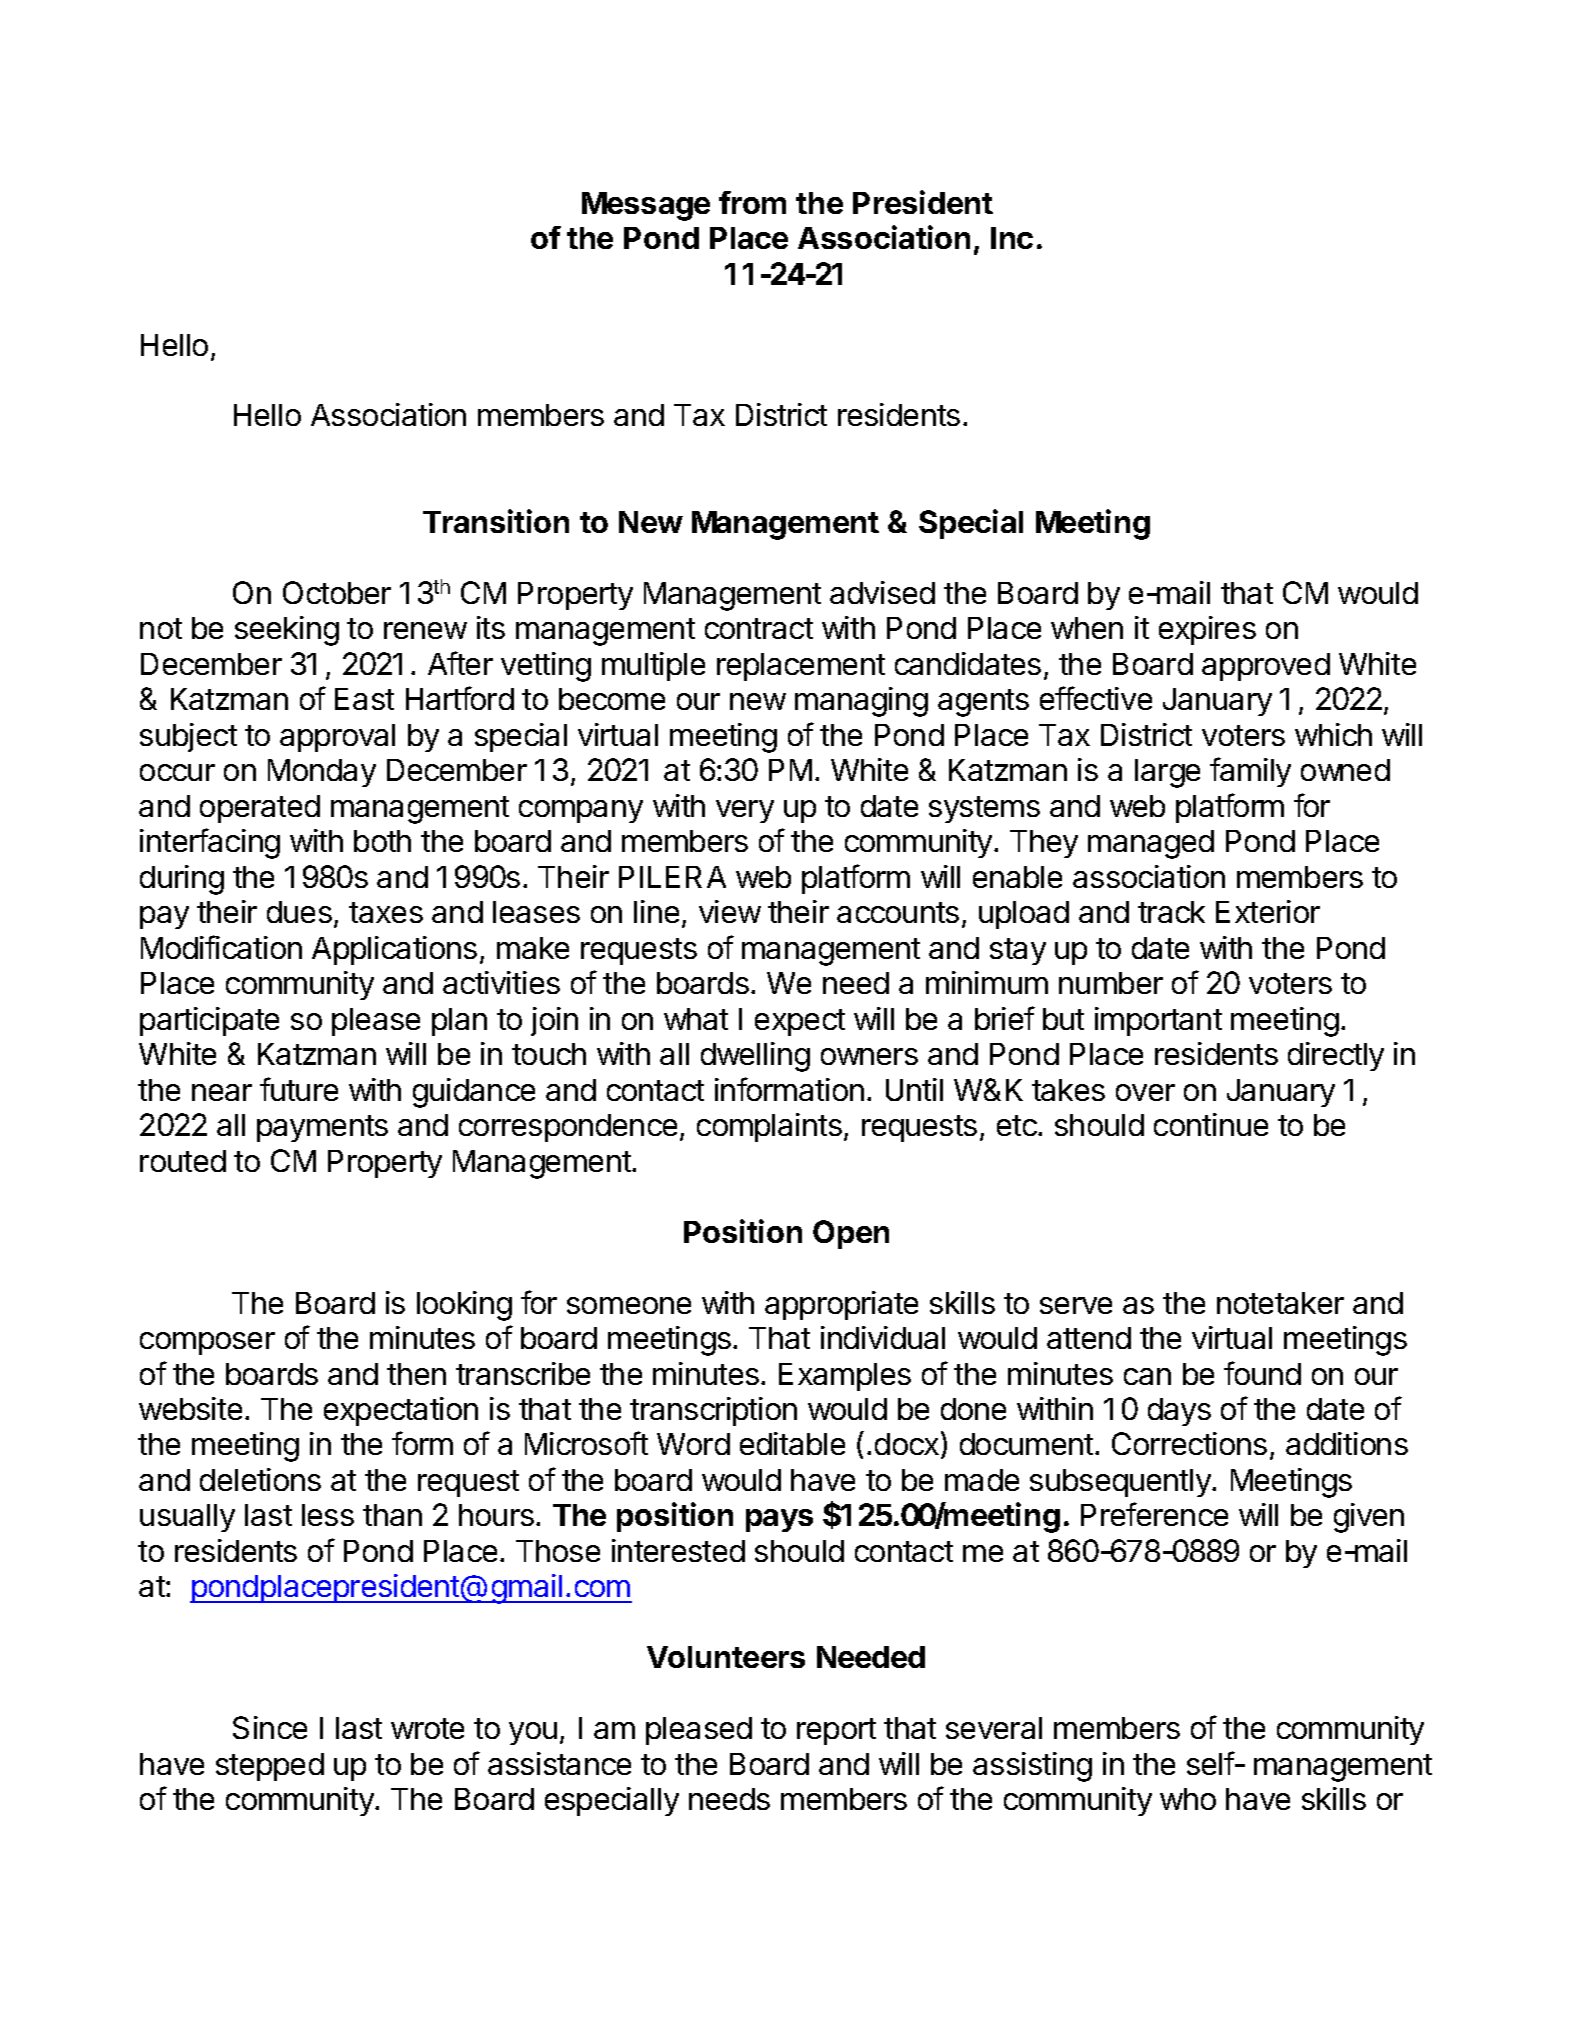 This screenshot has width=1573, height=2036. Describe the element at coordinates (851, 1234) in the screenshot. I see `Open` at that location.
